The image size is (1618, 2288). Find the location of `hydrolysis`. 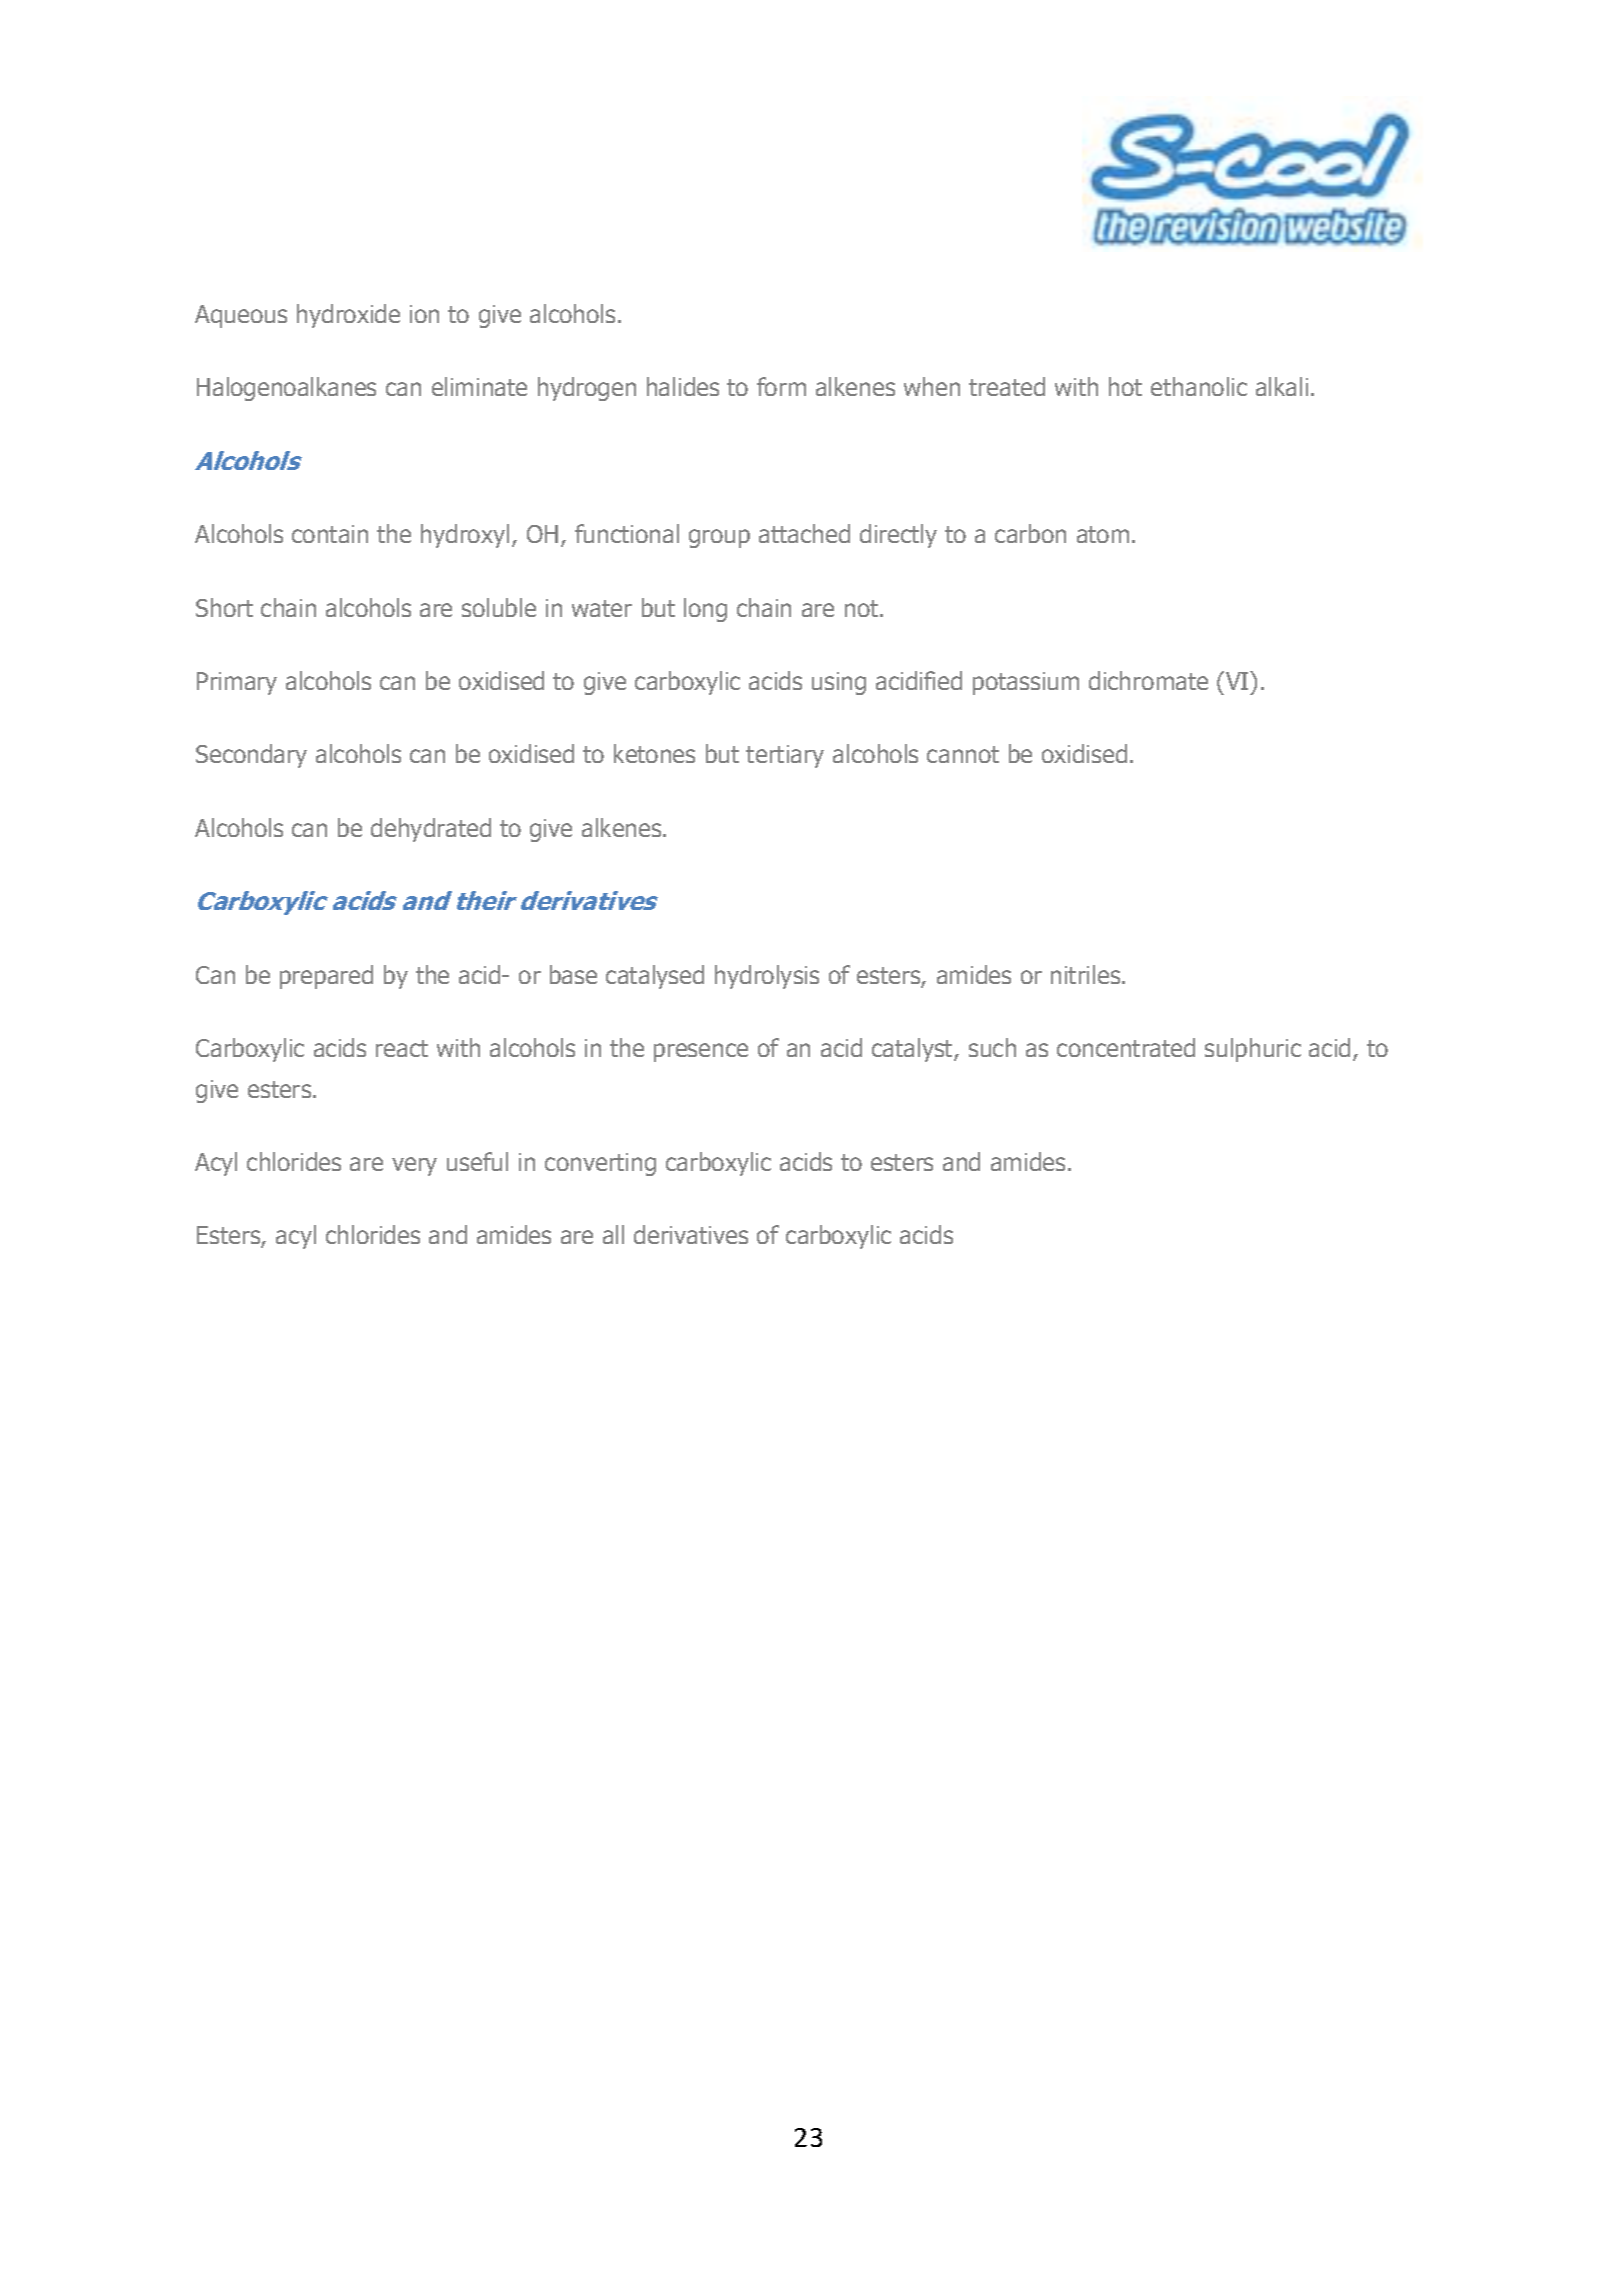

hydrolysis is located at coordinates (767, 977).
